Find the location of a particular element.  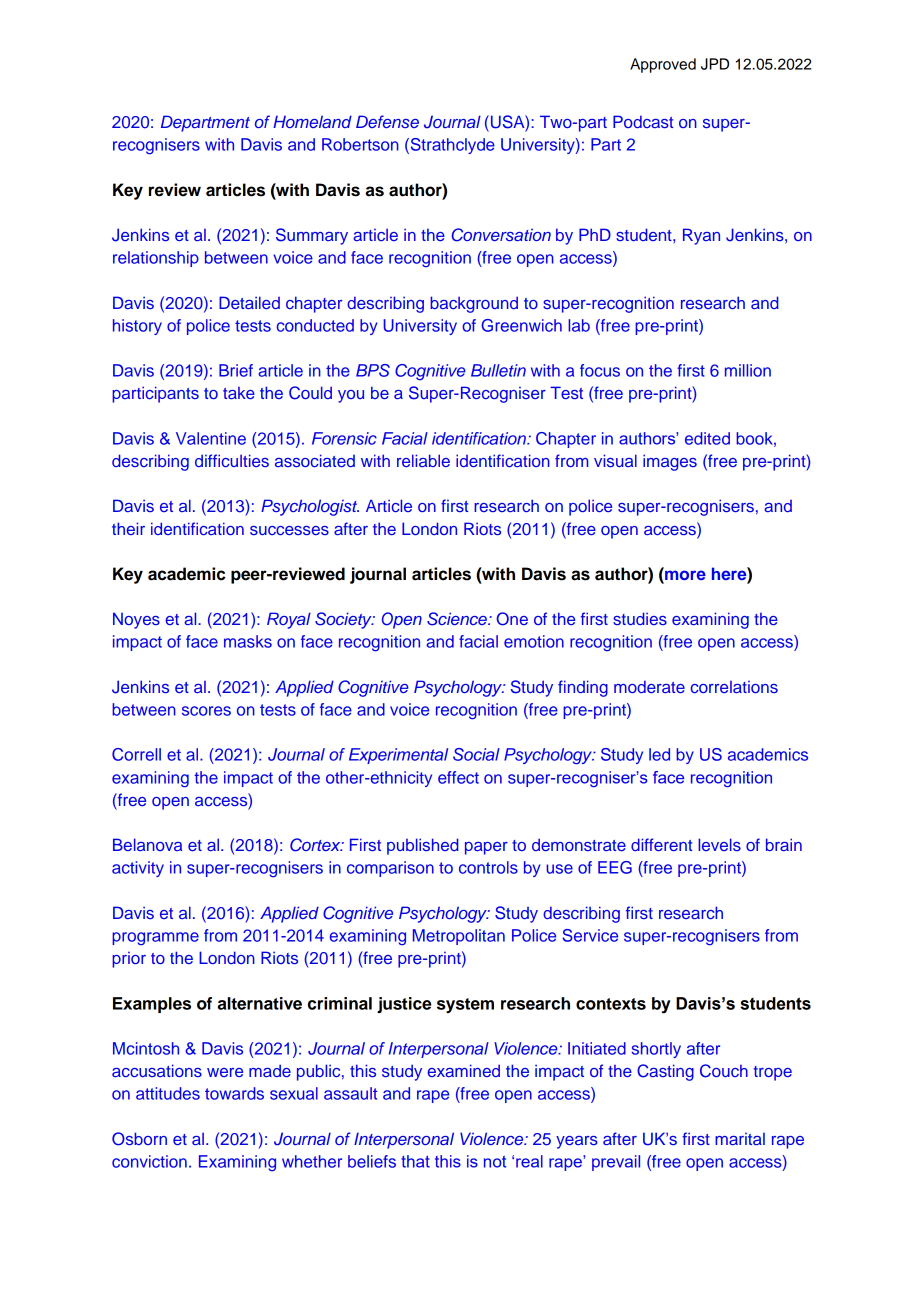

levels is located at coordinates (719, 844).
